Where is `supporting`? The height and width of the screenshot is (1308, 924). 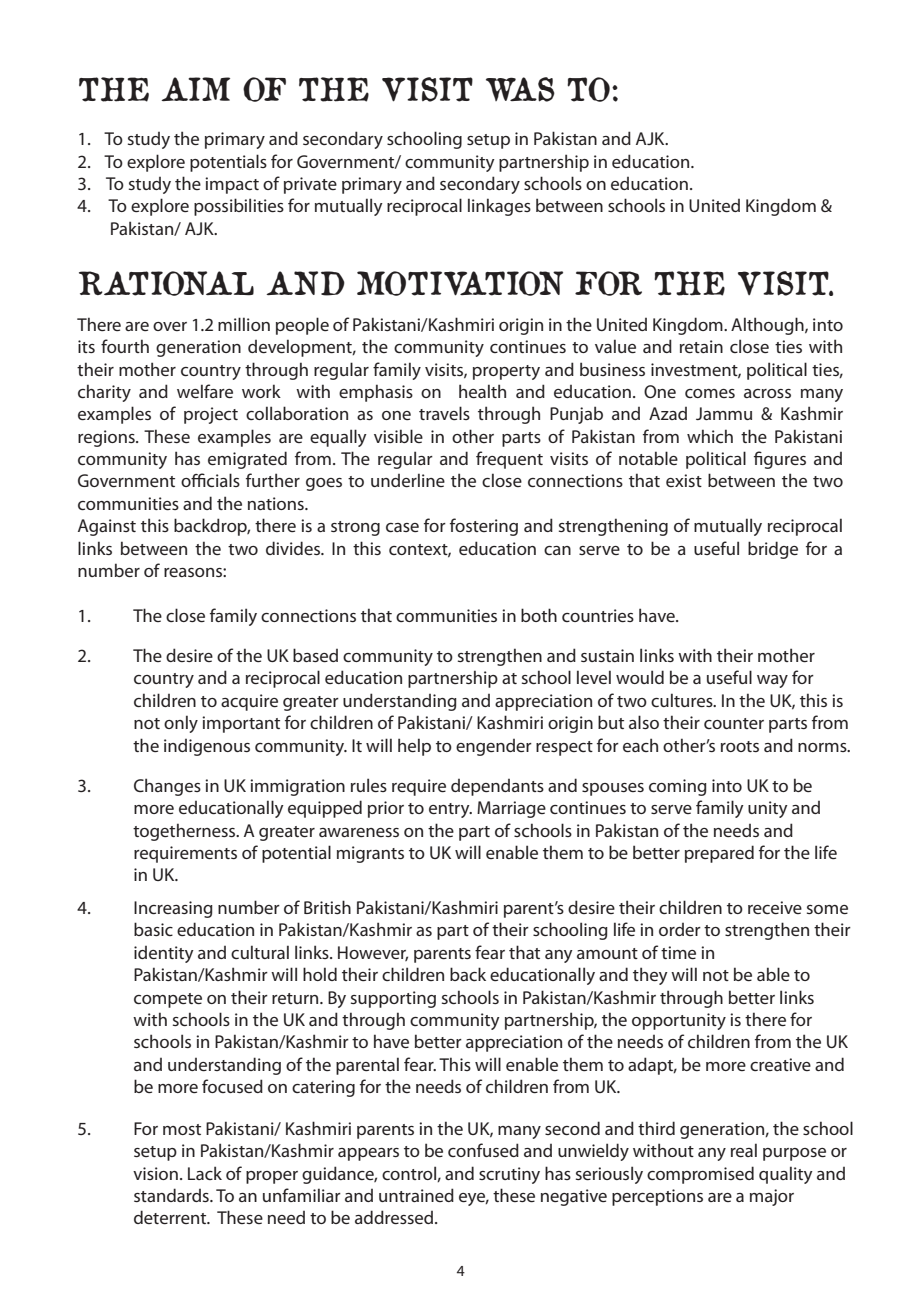 supporting is located at coordinates (393, 999).
